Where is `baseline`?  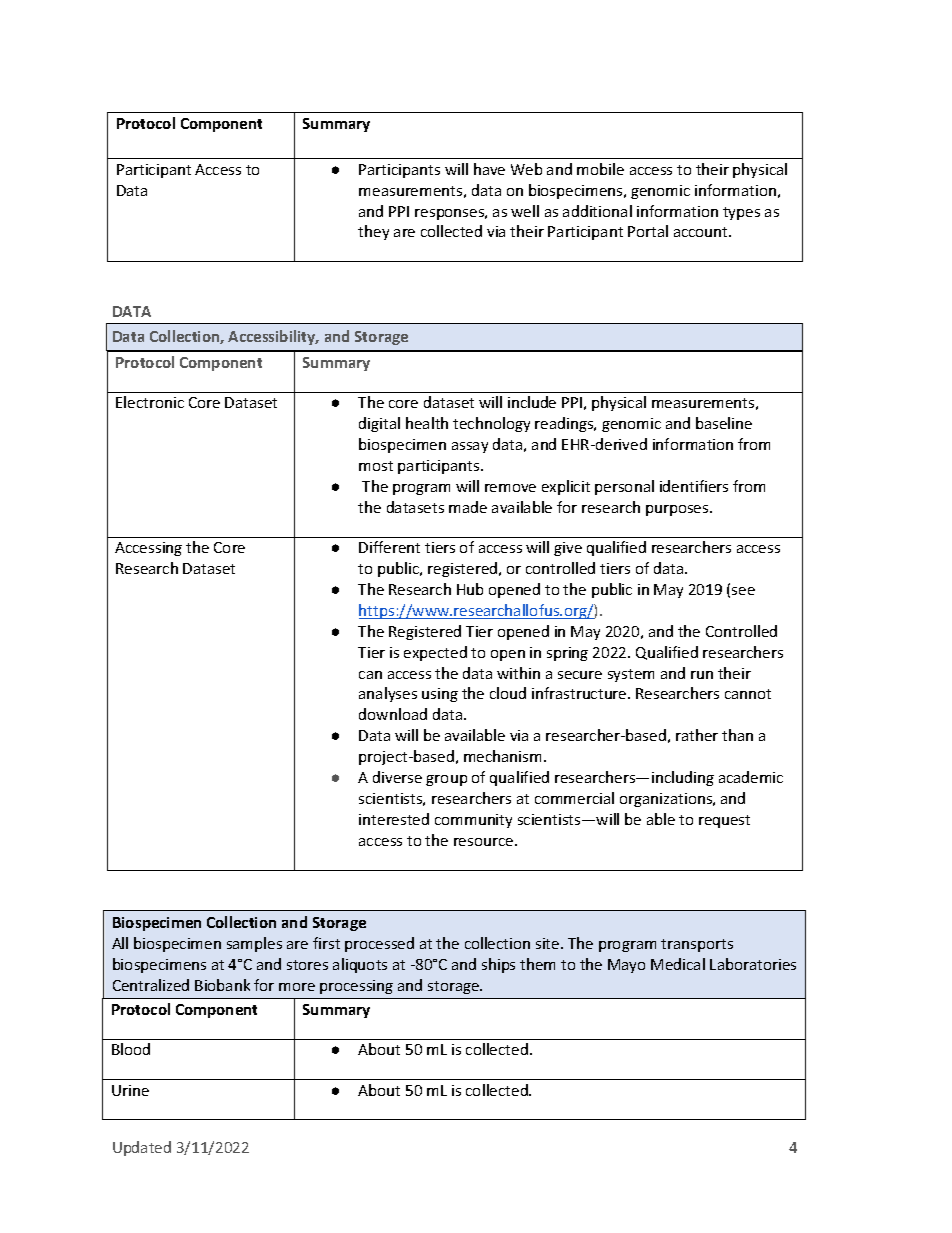 baseline is located at coordinates (724, 423).
